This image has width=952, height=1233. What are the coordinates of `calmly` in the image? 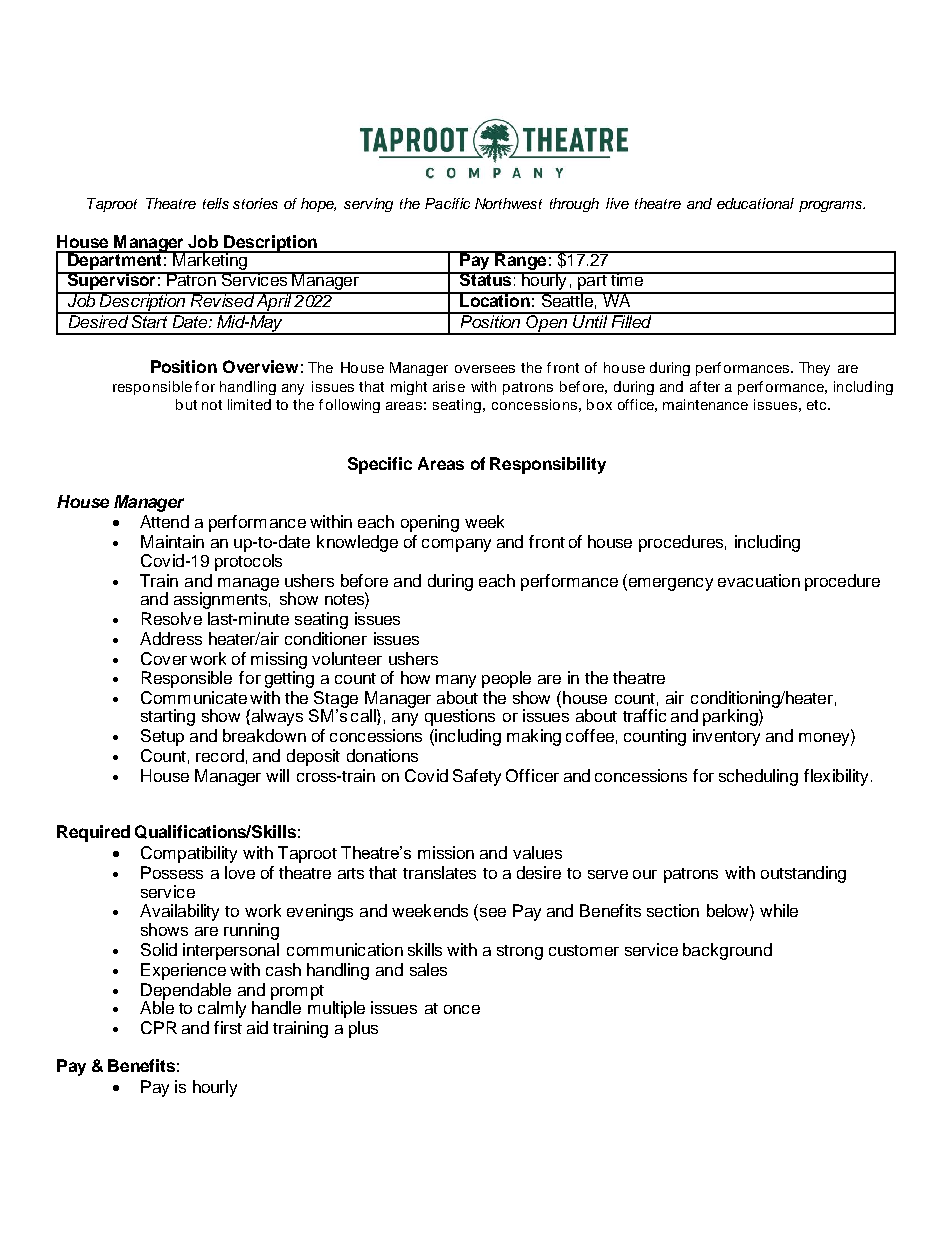 It's located at (222, 1009).
